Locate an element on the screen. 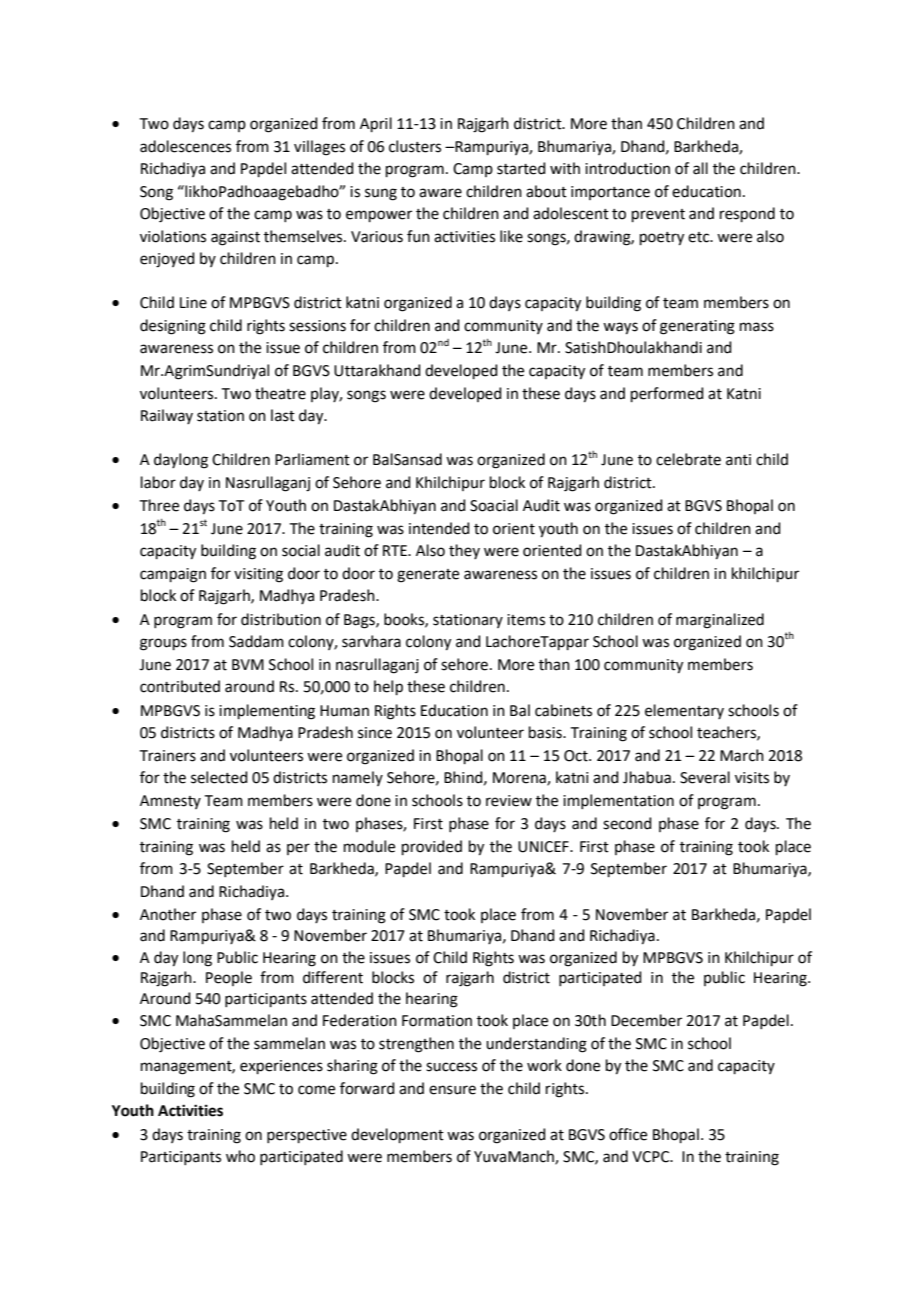 This screenshot has height=1308, width=924. marginalized is located at coordinates (720, 621).
